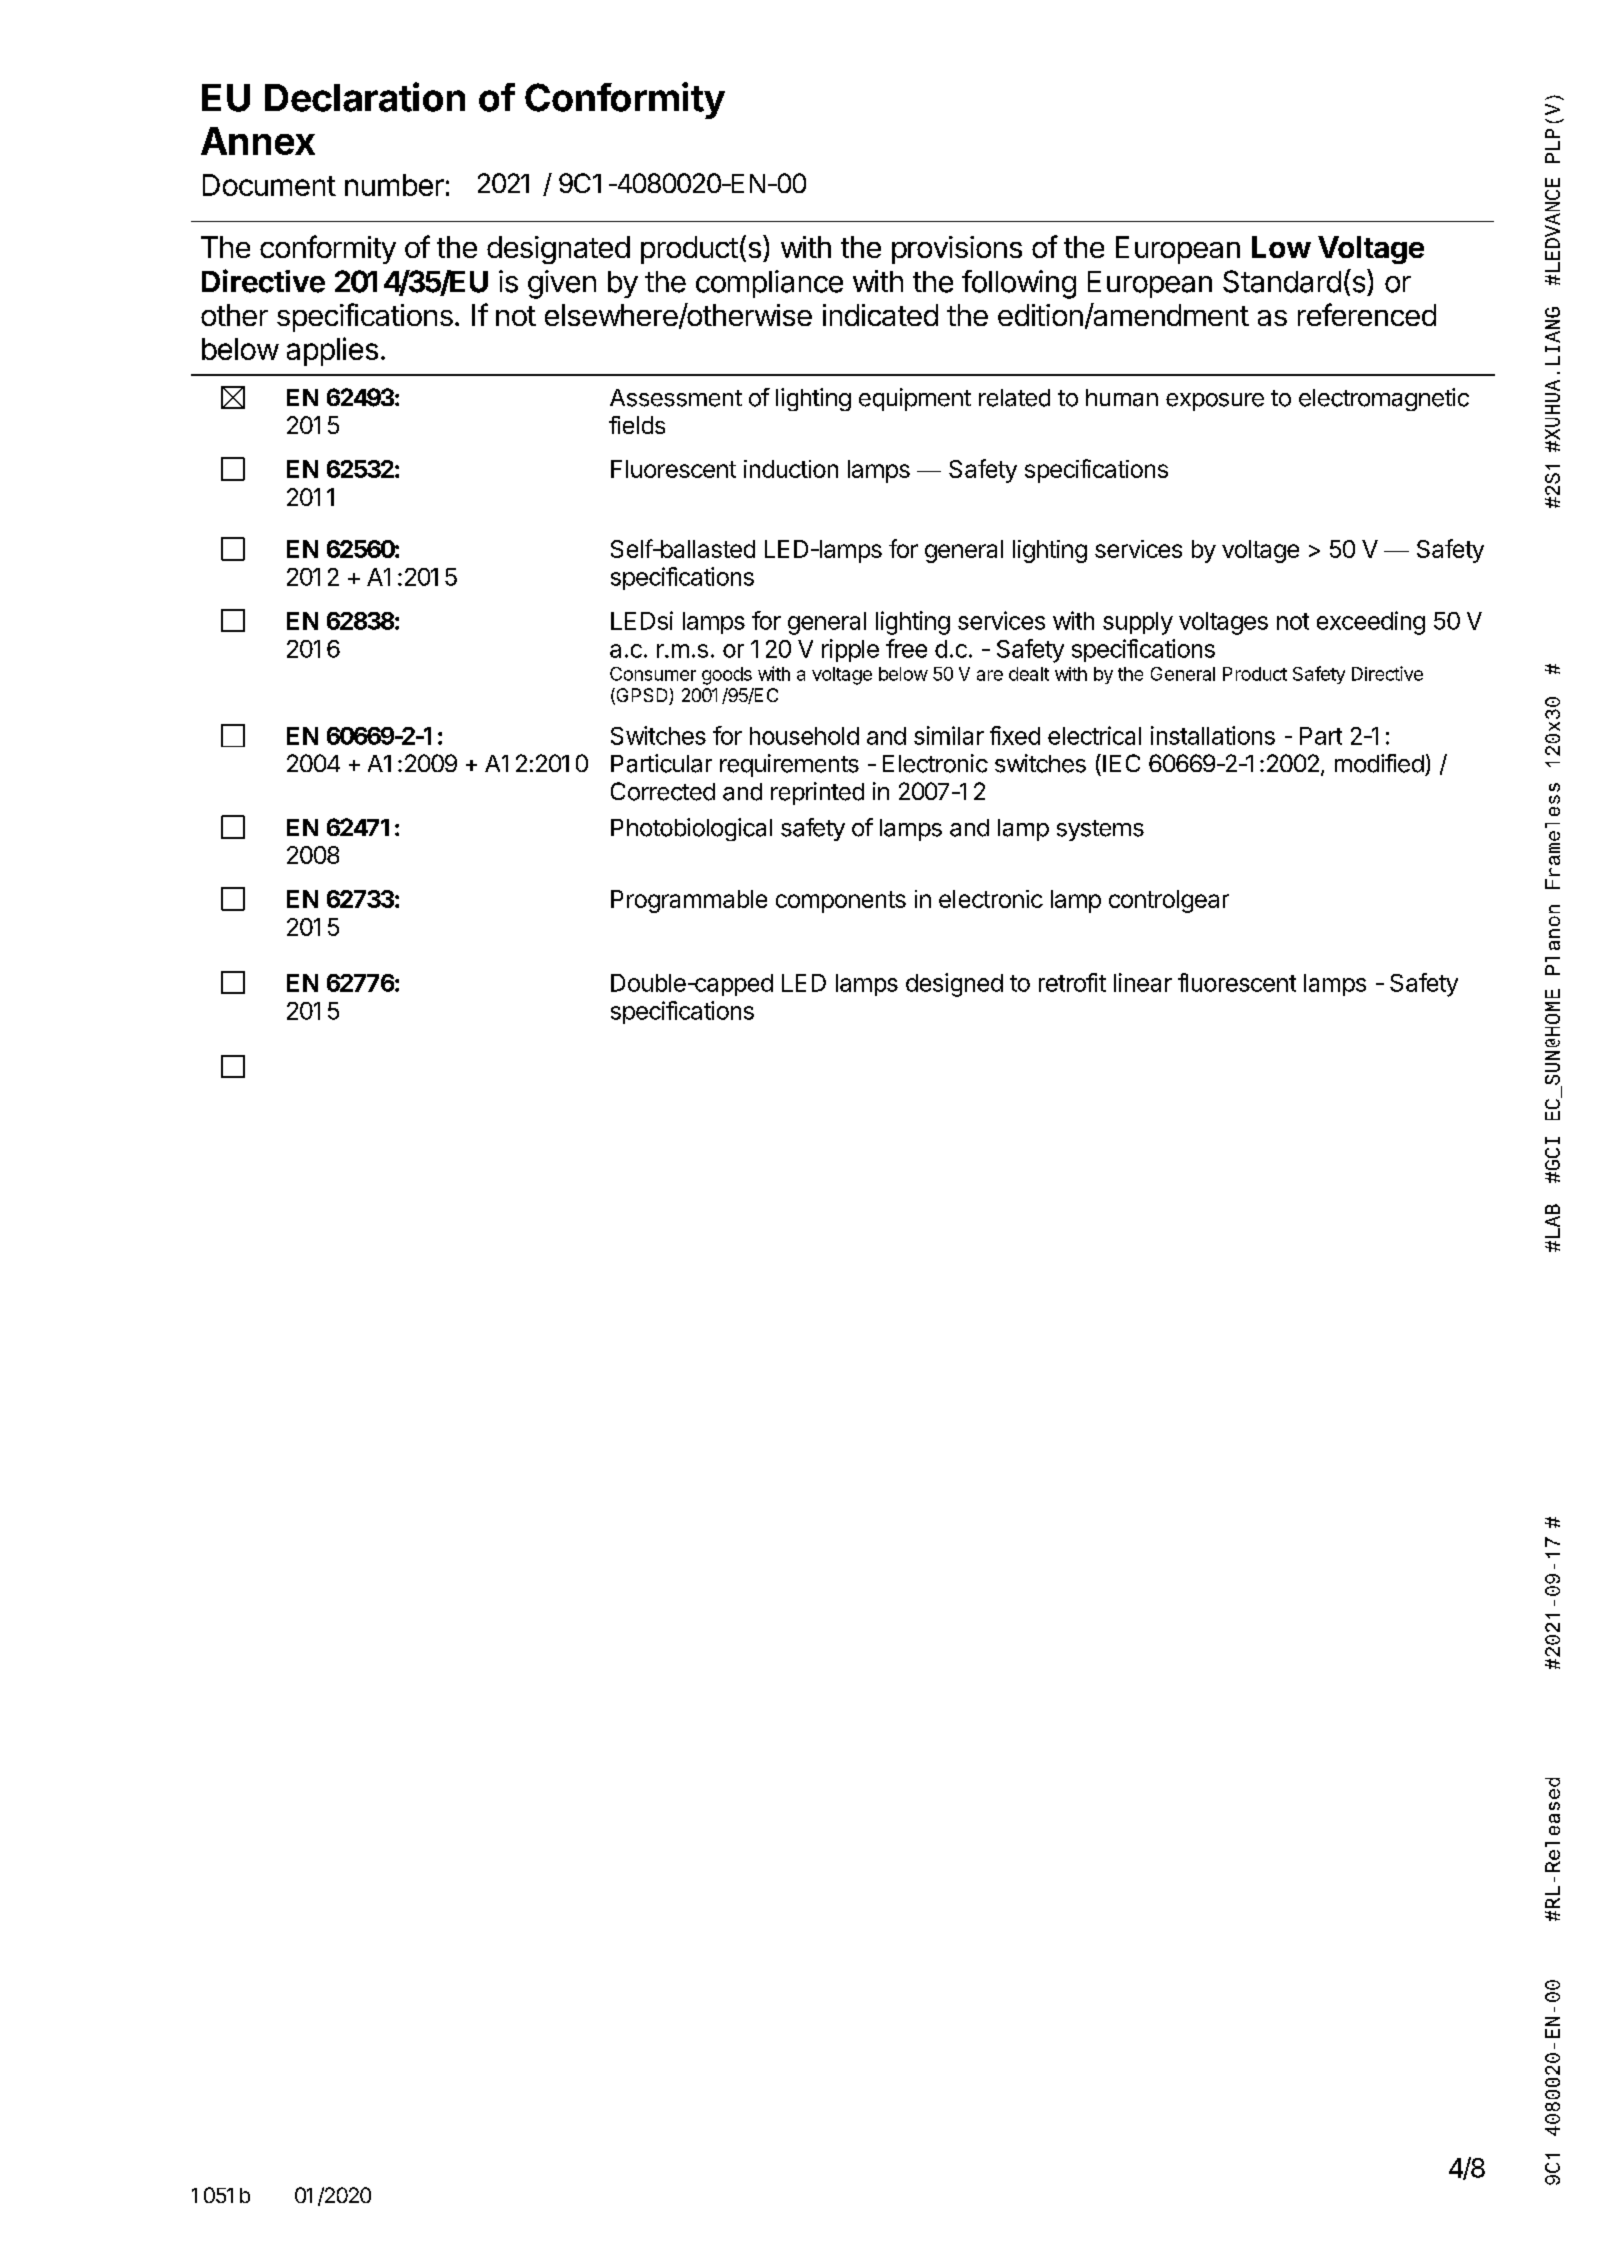  I want to click on Consumer, so click(653, 674).
